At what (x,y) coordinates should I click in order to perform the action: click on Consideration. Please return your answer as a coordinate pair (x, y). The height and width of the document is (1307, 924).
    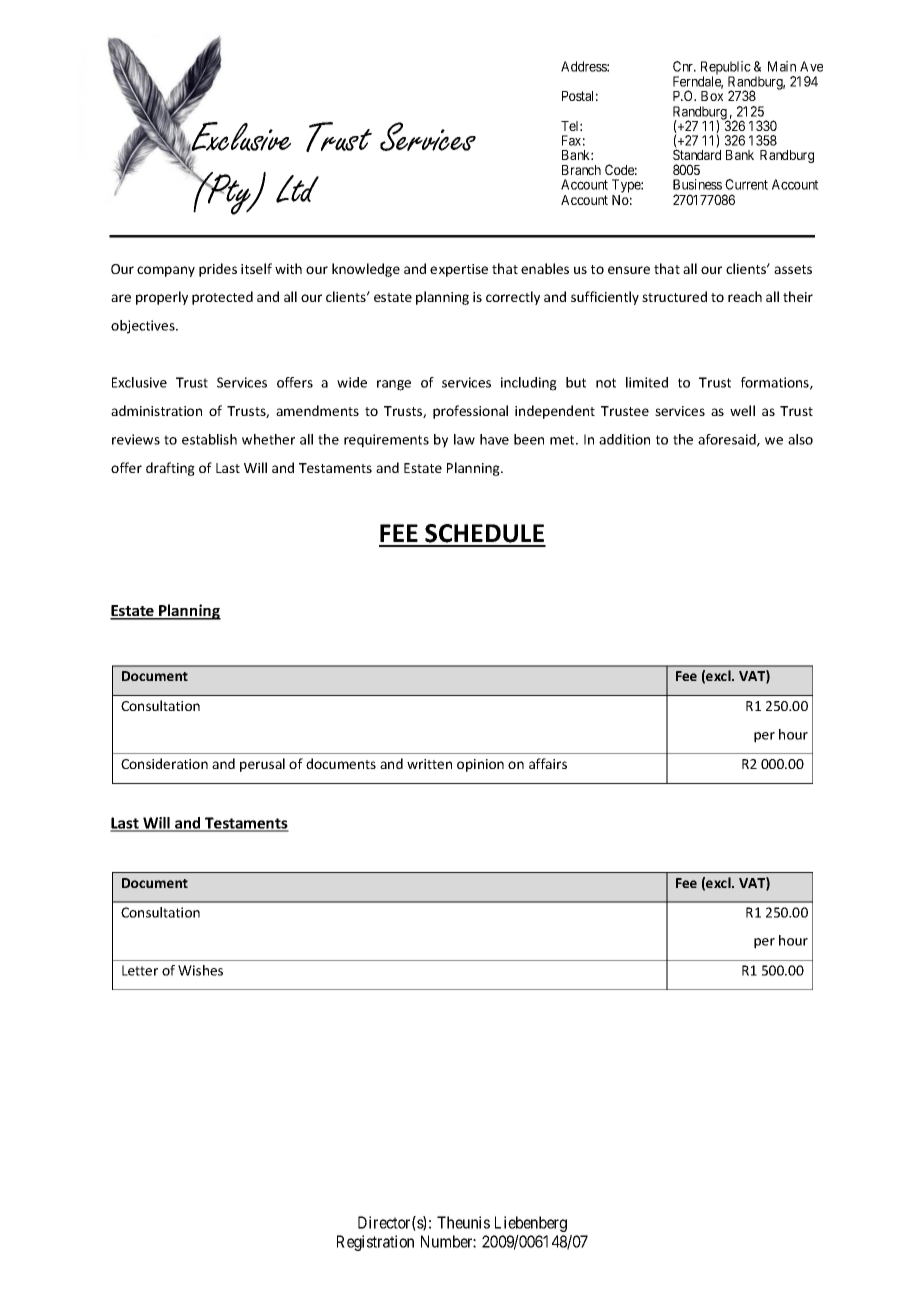
    Looking at the image, I should click on (164, 763).
